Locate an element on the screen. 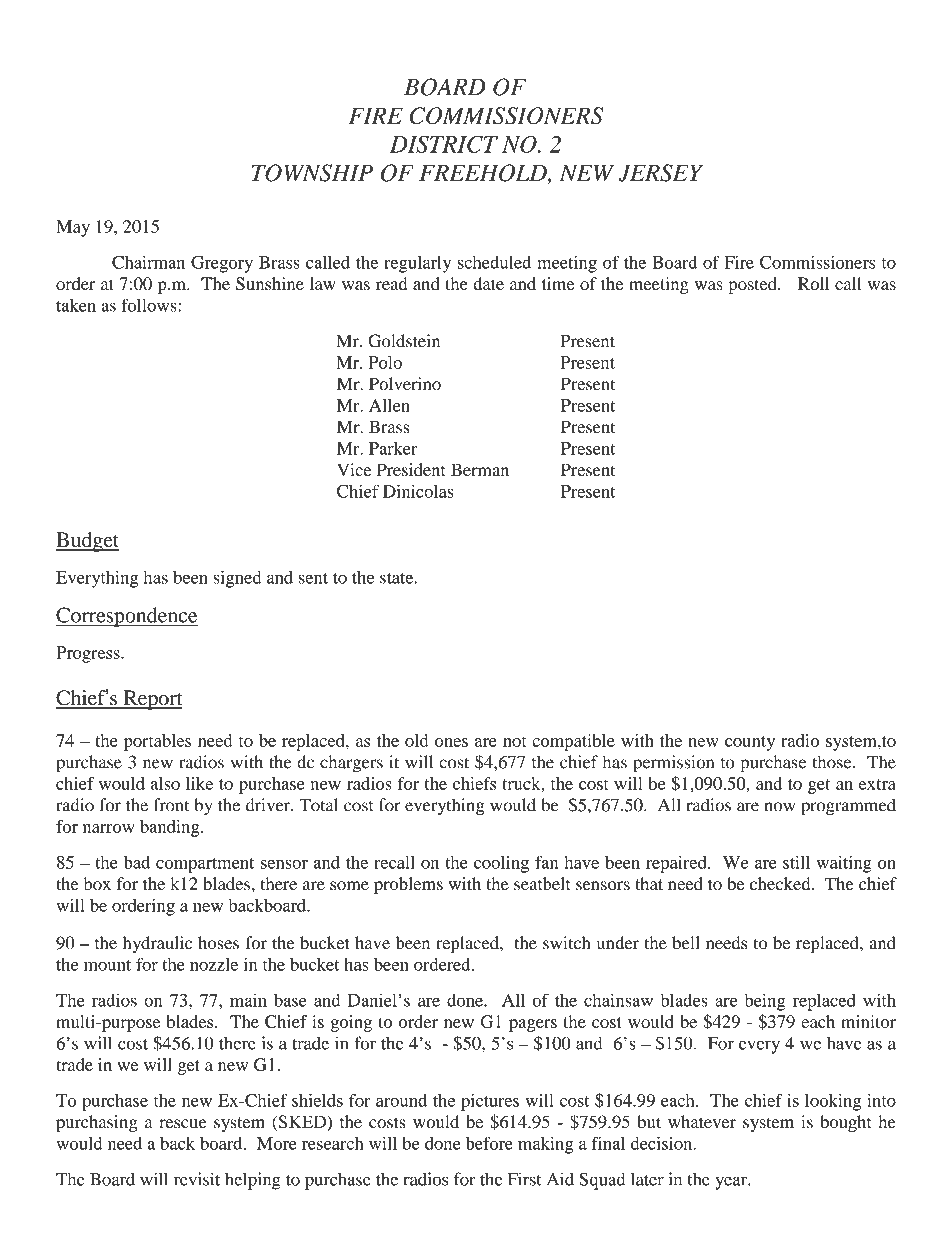 The width and height of the screenshot is (952, 1233). county is located at coordinates (750, 743).
